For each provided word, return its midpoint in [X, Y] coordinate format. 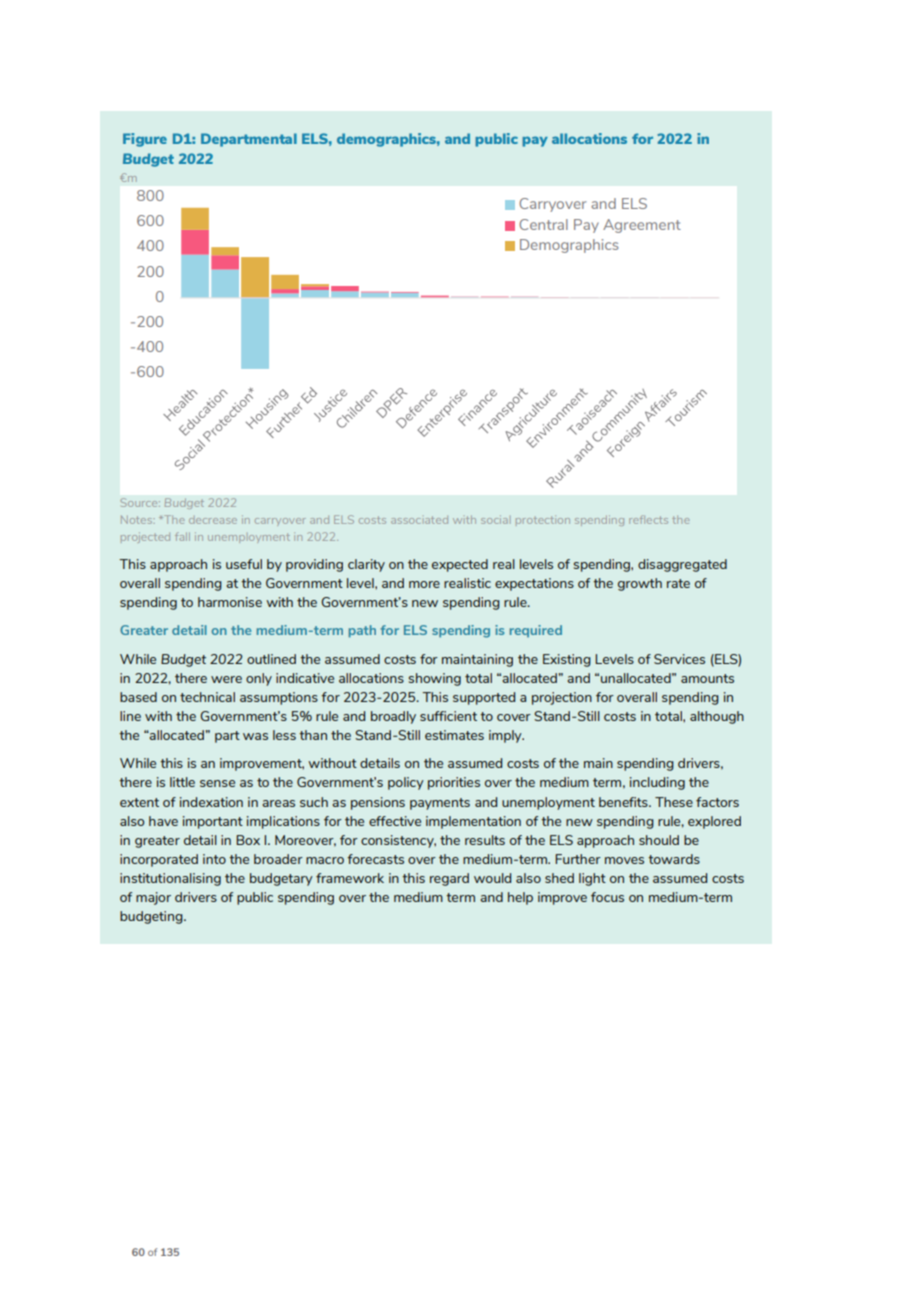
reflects [648, 519]
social [494, 519]
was [255, 736]
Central [543, 224]
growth [640, 584]
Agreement [642, 226]
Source [140, 502]
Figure [145, 140]
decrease [213, 520]
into [214, 859]
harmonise [230, 602]
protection [543, 520]
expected [460, 565]
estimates [454, 735]
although [717, 717]
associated [419, 520]
